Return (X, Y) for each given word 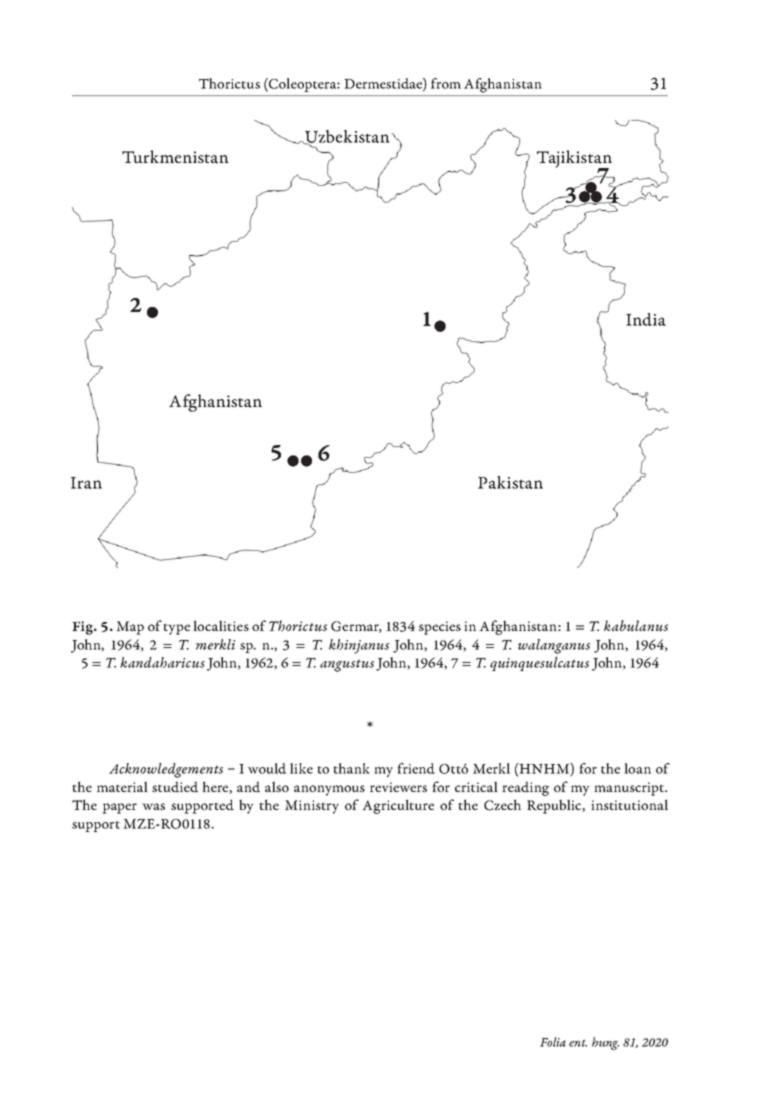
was (153, 806)
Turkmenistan (175, 157)
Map (130, 628)
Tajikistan (574, 160)
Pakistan (510, 482)
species (440, 628)
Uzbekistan (346, 137)
